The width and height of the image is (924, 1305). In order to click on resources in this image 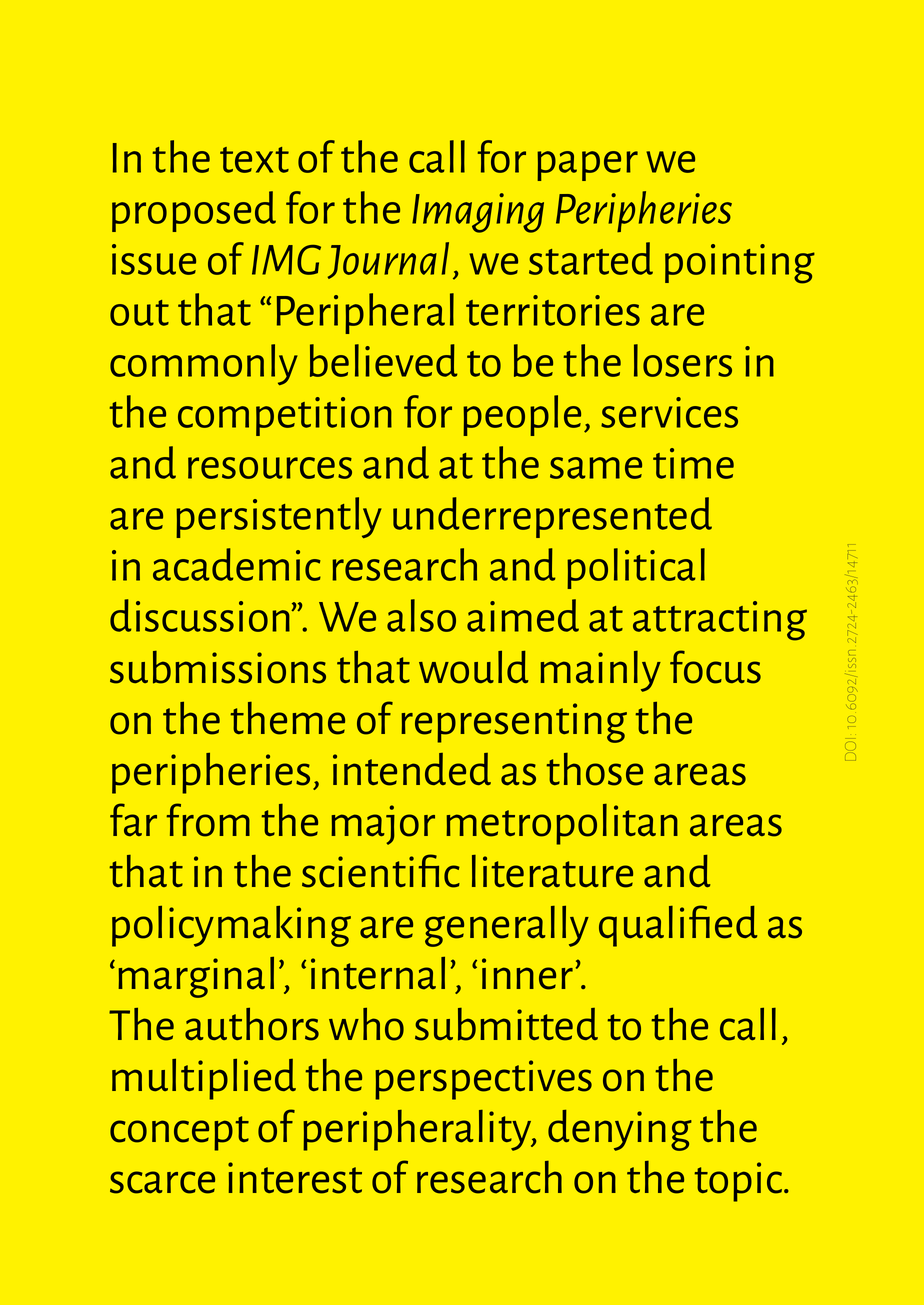, I will do `click(270, 468)`.
